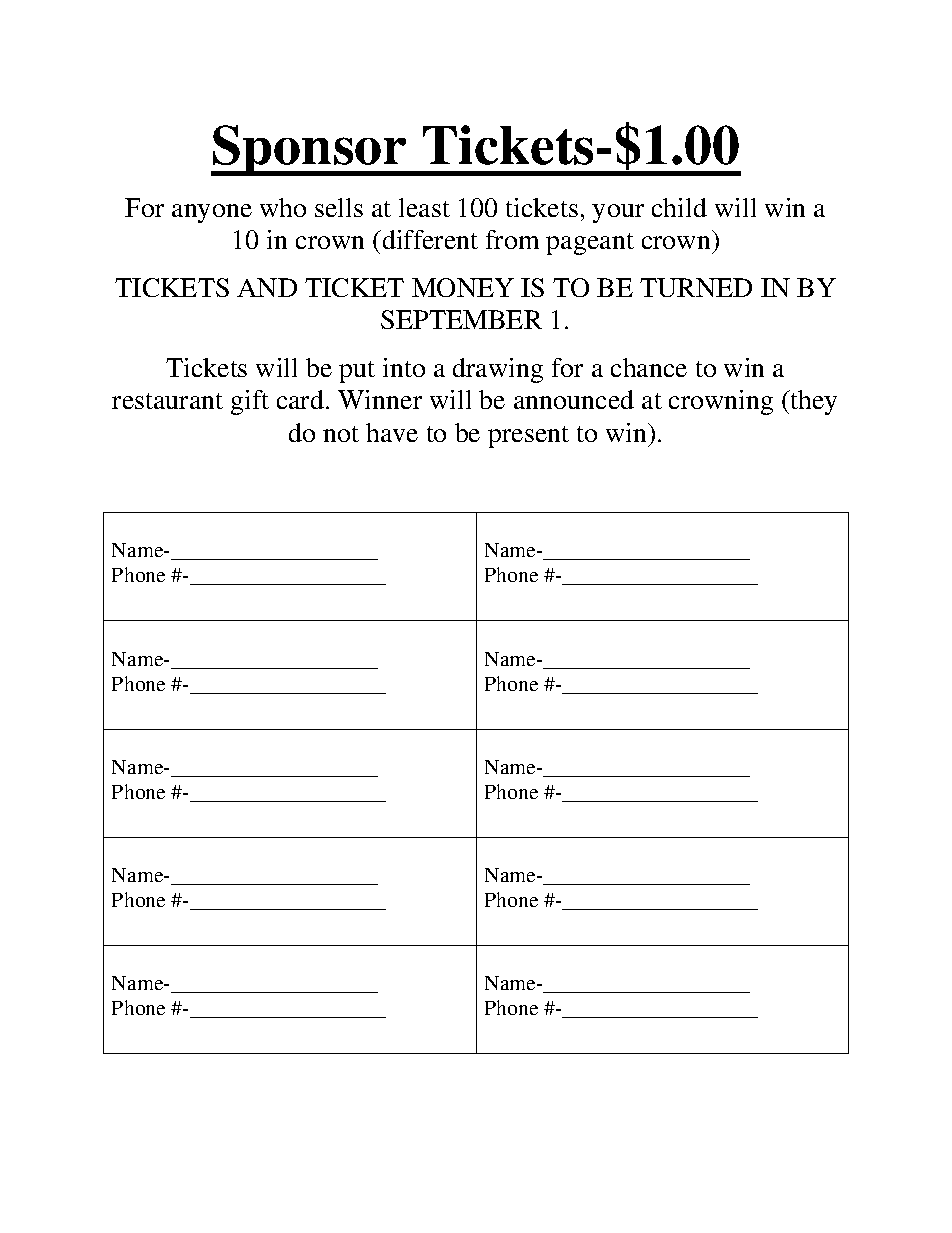 The height and width of the screenshot is (1233, 952). What do you see at coordinates (267, 287) in the screenshot?
I see `AND` at bounding box center [267, 287].
